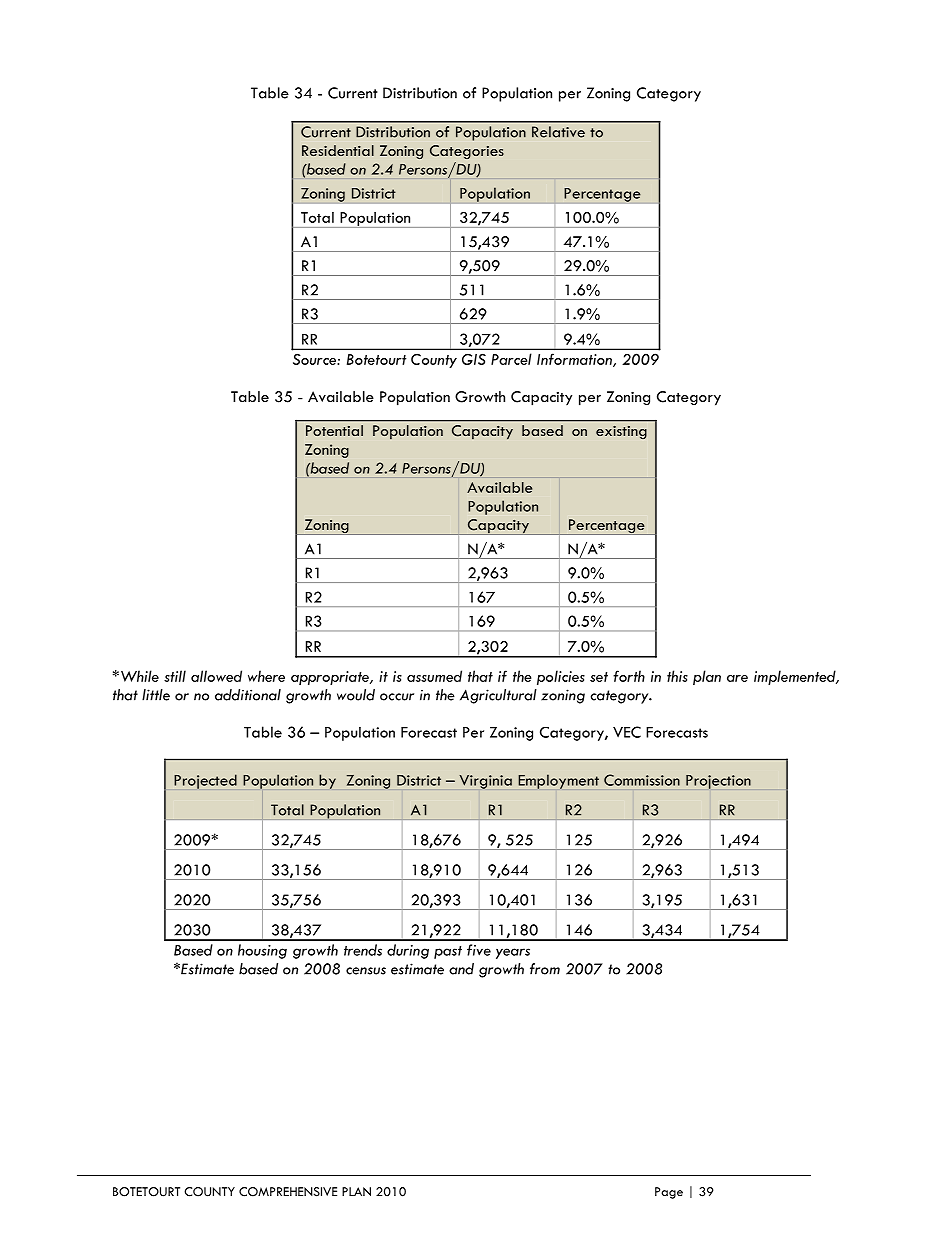  Describe the element at coordinates (467, 152) in the screenshot. I see `Categories` at that location.
